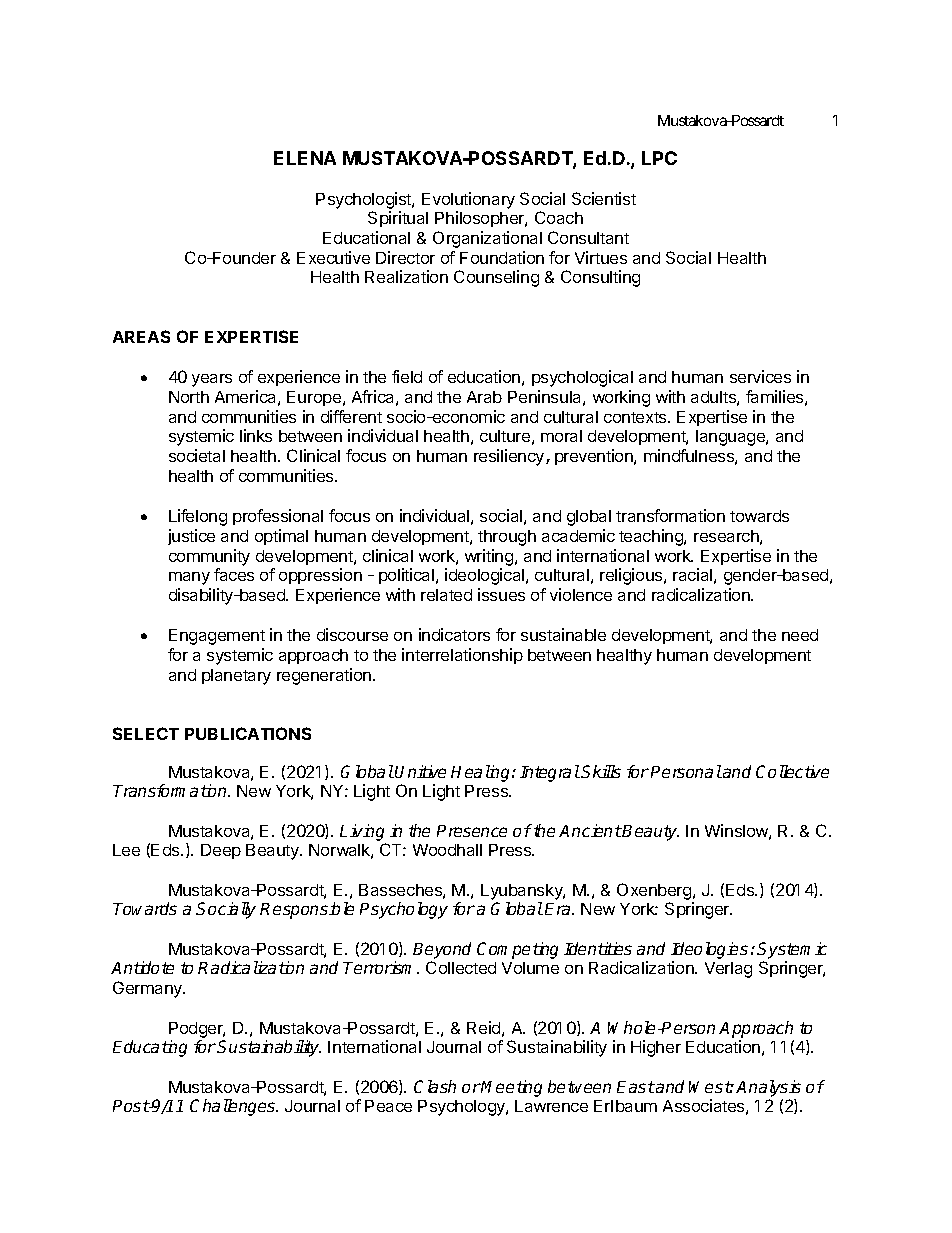 Image resolution: width=952 pixels, height=1233 pixels. Describe the element at coordinates (305, 158) in the screenshot. I see `ELENA` at that location.
